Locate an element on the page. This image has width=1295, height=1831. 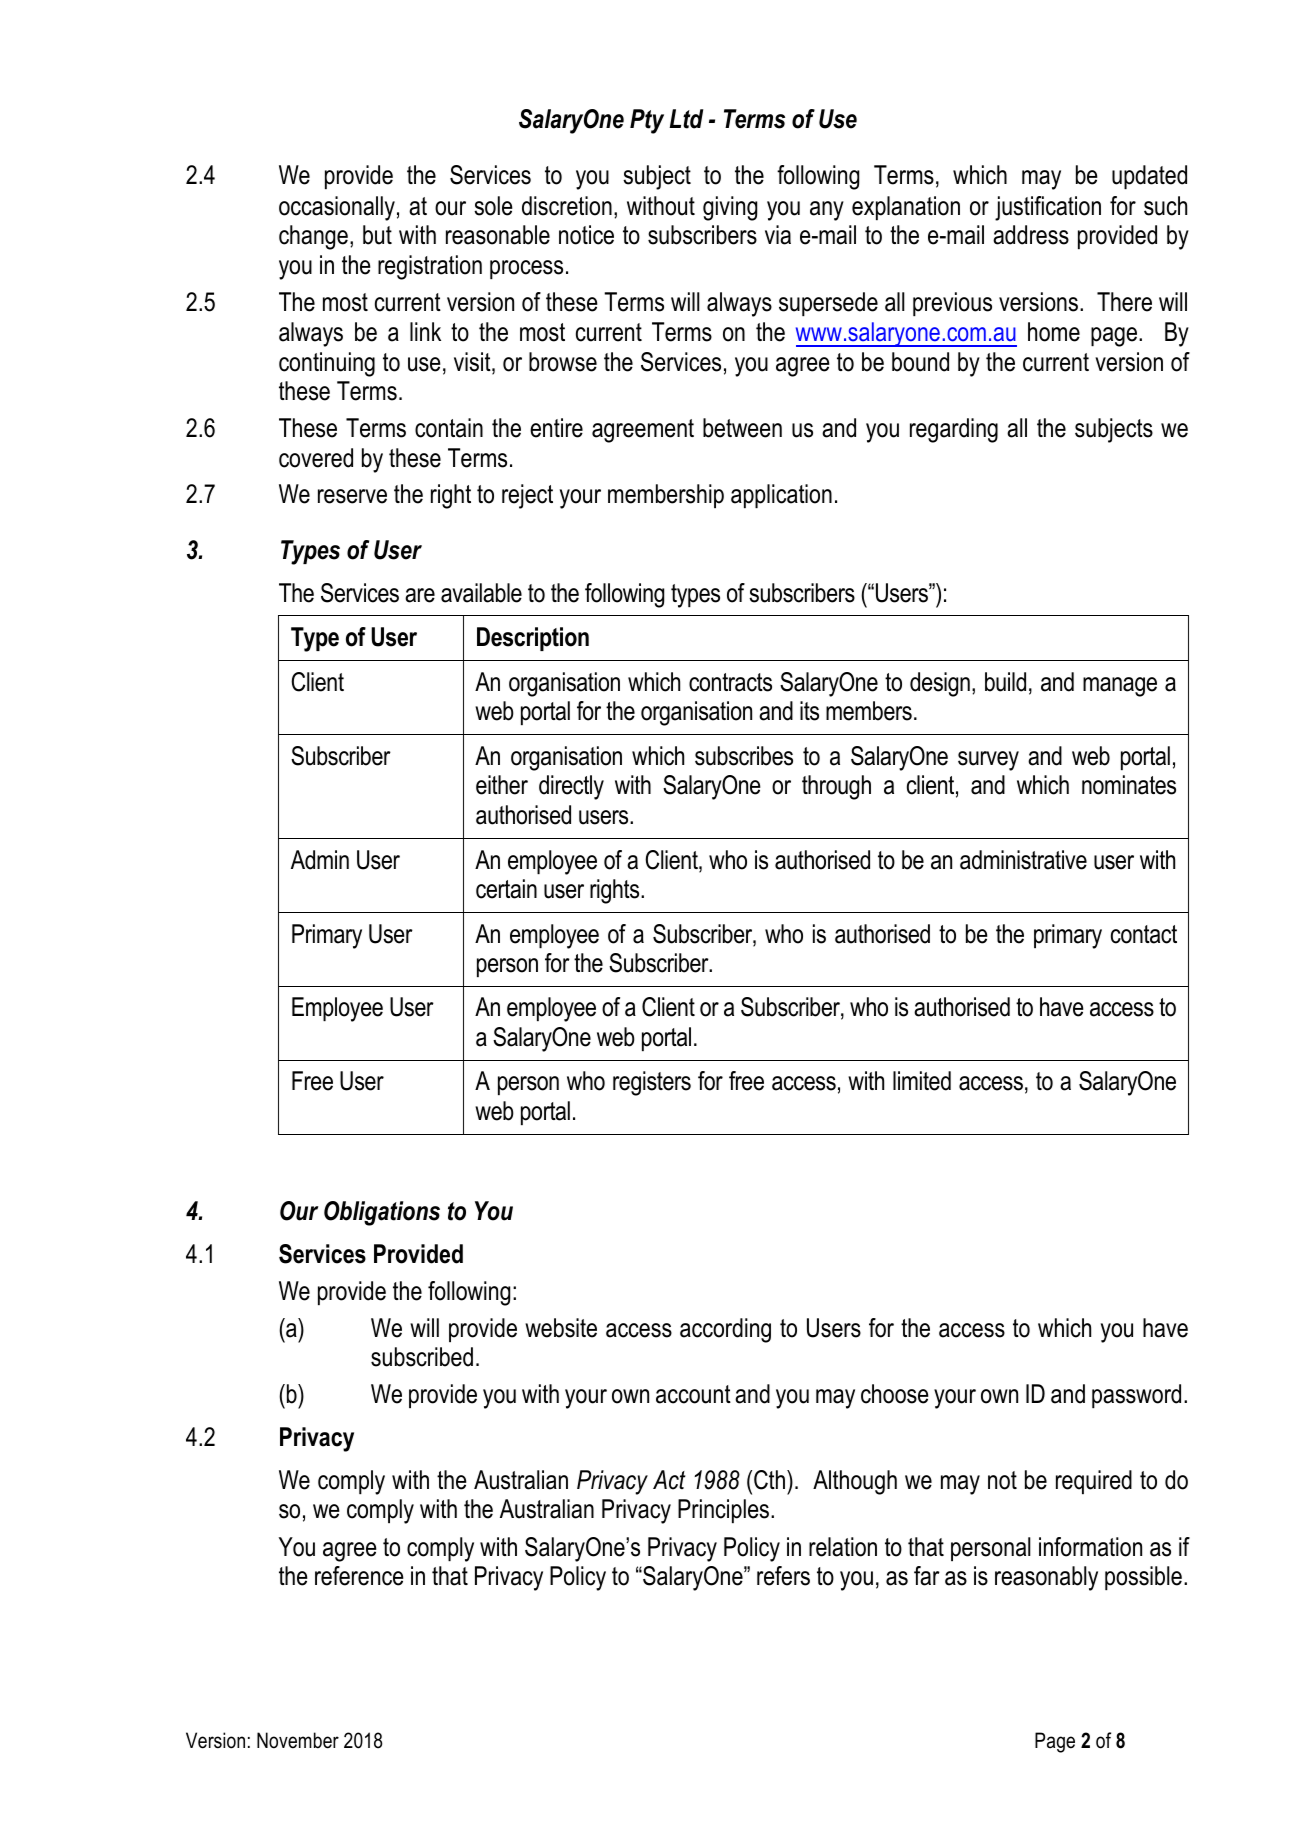
contact is located at coordinates (1144, 934).
